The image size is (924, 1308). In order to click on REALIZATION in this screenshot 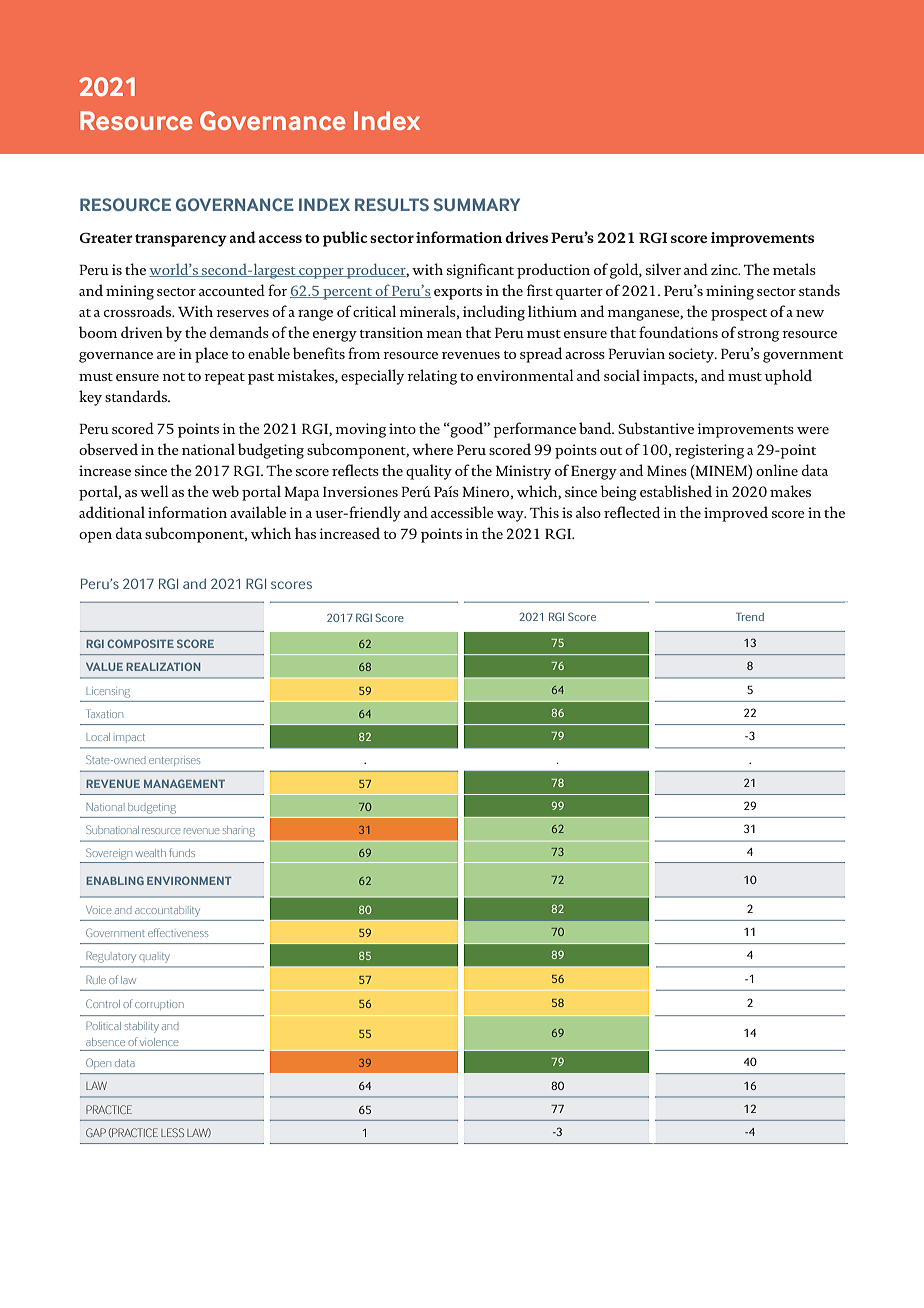, I will do `click(163, 666)`.
